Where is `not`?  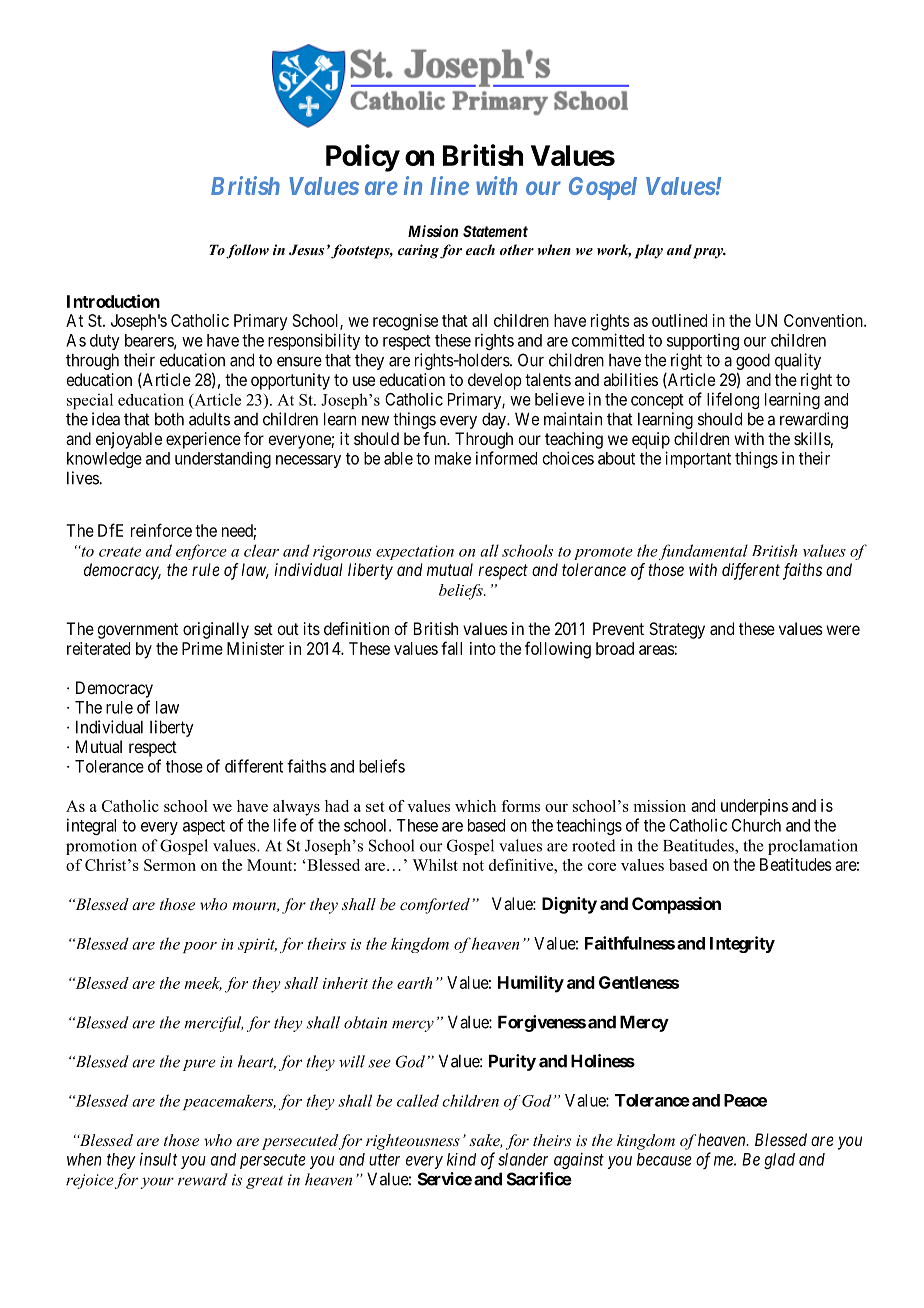
not is located at coordinates (473, 866).
